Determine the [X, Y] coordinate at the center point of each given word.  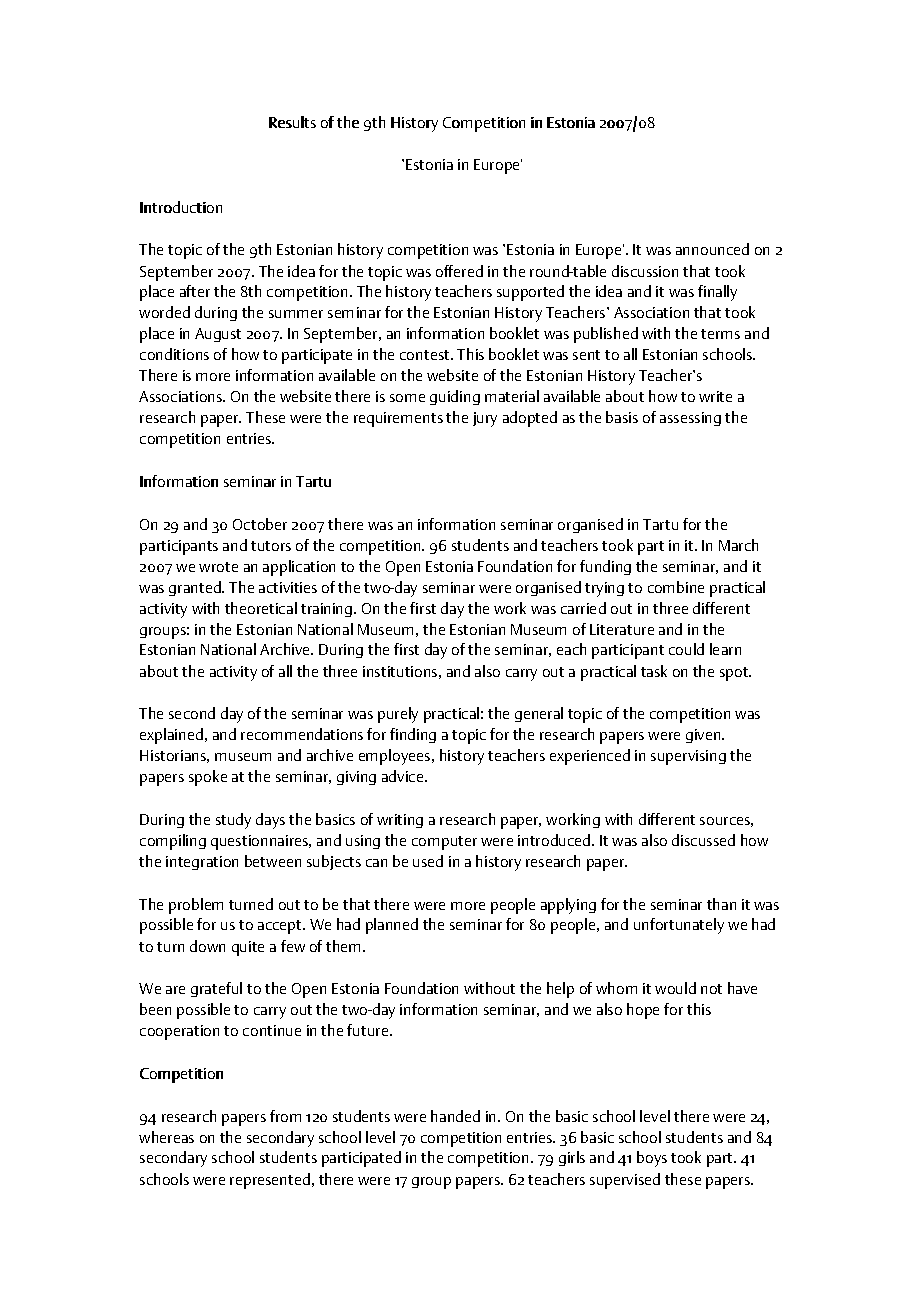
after [195, 291]
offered [459, 271]
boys [652, 1159]
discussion [645, 271]
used [428, 861]
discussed [703, 840]
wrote [218, 567]
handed [455, 1116]
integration [202, 863]
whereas [166, 1137]
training [328, 610]
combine [676, 587]
